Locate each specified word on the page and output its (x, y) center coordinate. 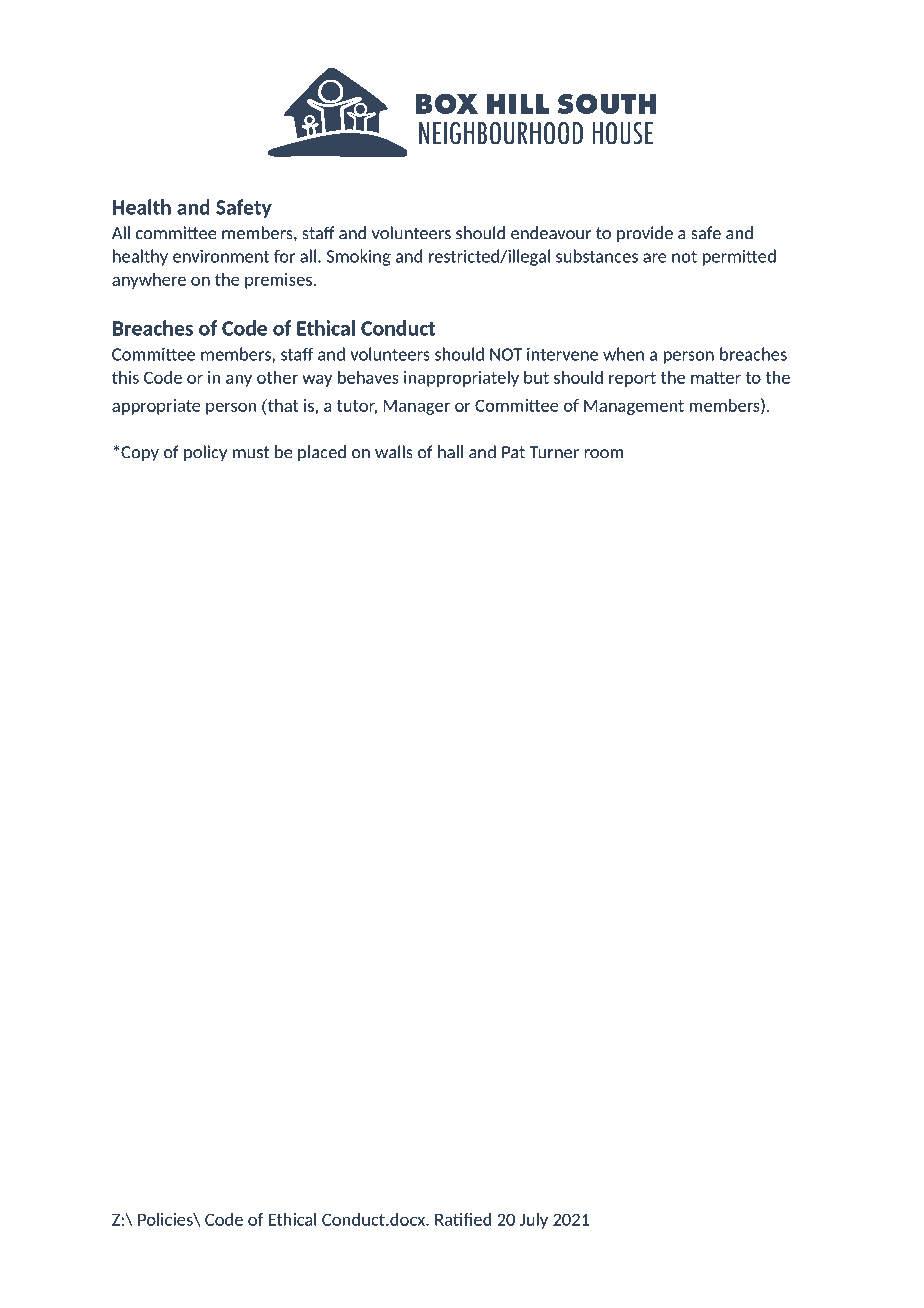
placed (322, 453)
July (534, 1221)
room (604, 454)
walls (394, 452)
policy (205, 453)
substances (597, 256)
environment (221, 256)
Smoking (359, 257)
